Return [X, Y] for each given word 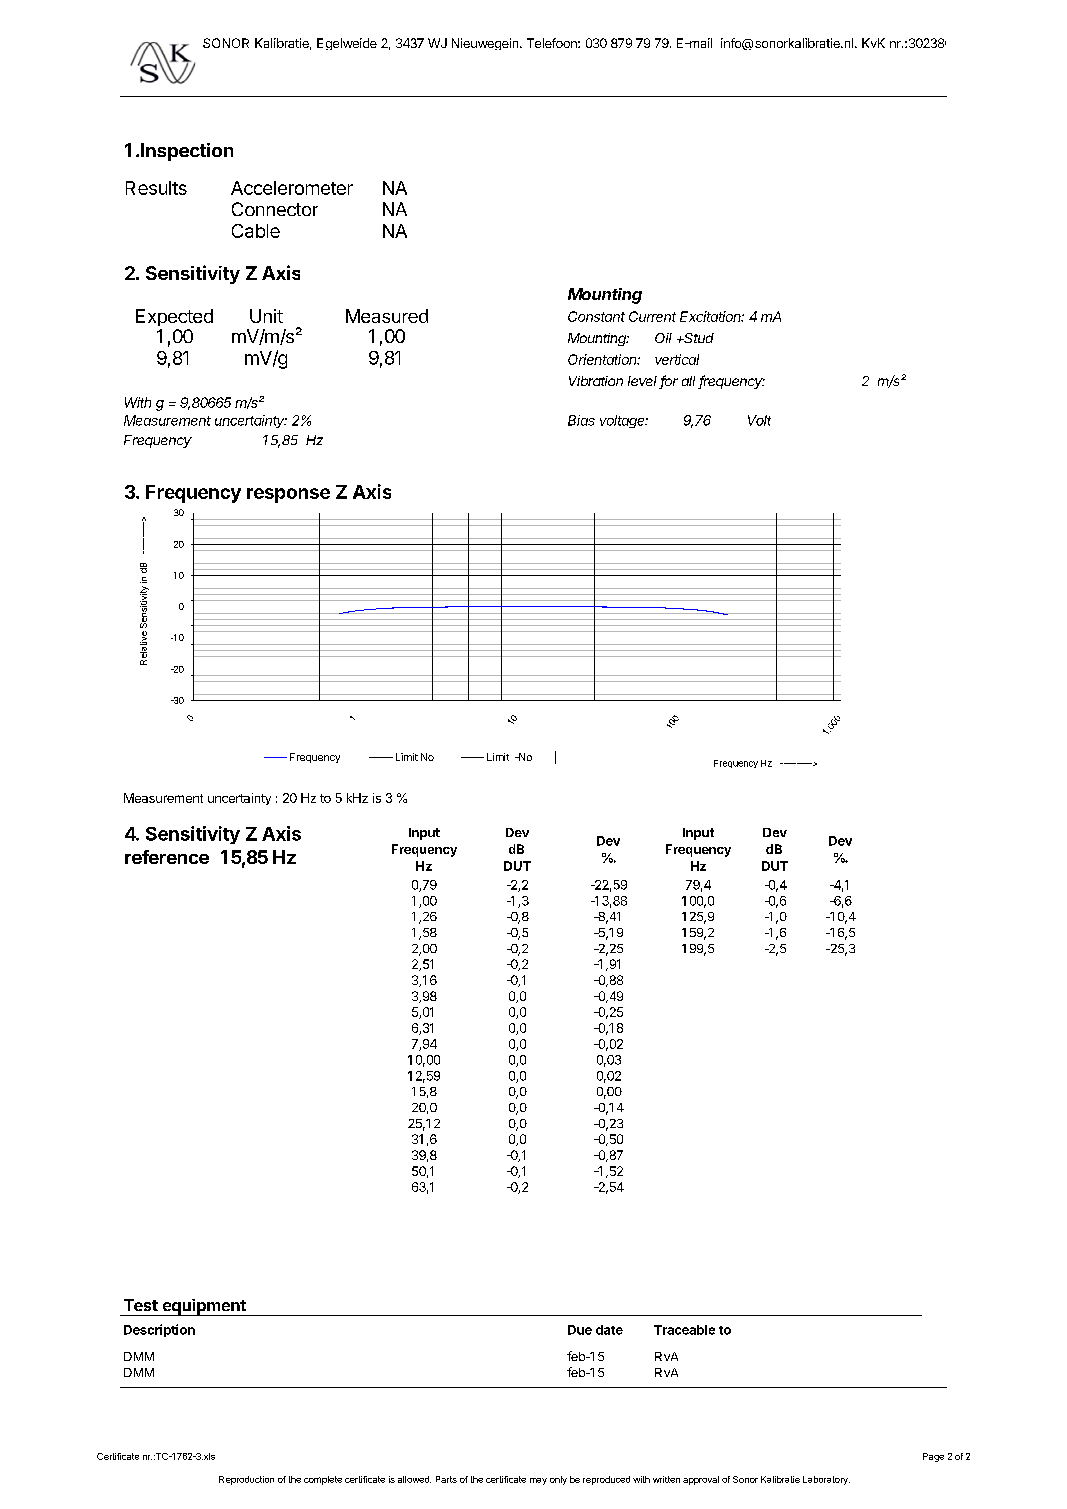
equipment [204, 1307]
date [609, 1330]
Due [580, 1330]
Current [652, 316]
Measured [387, 316]
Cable [256, 231]
